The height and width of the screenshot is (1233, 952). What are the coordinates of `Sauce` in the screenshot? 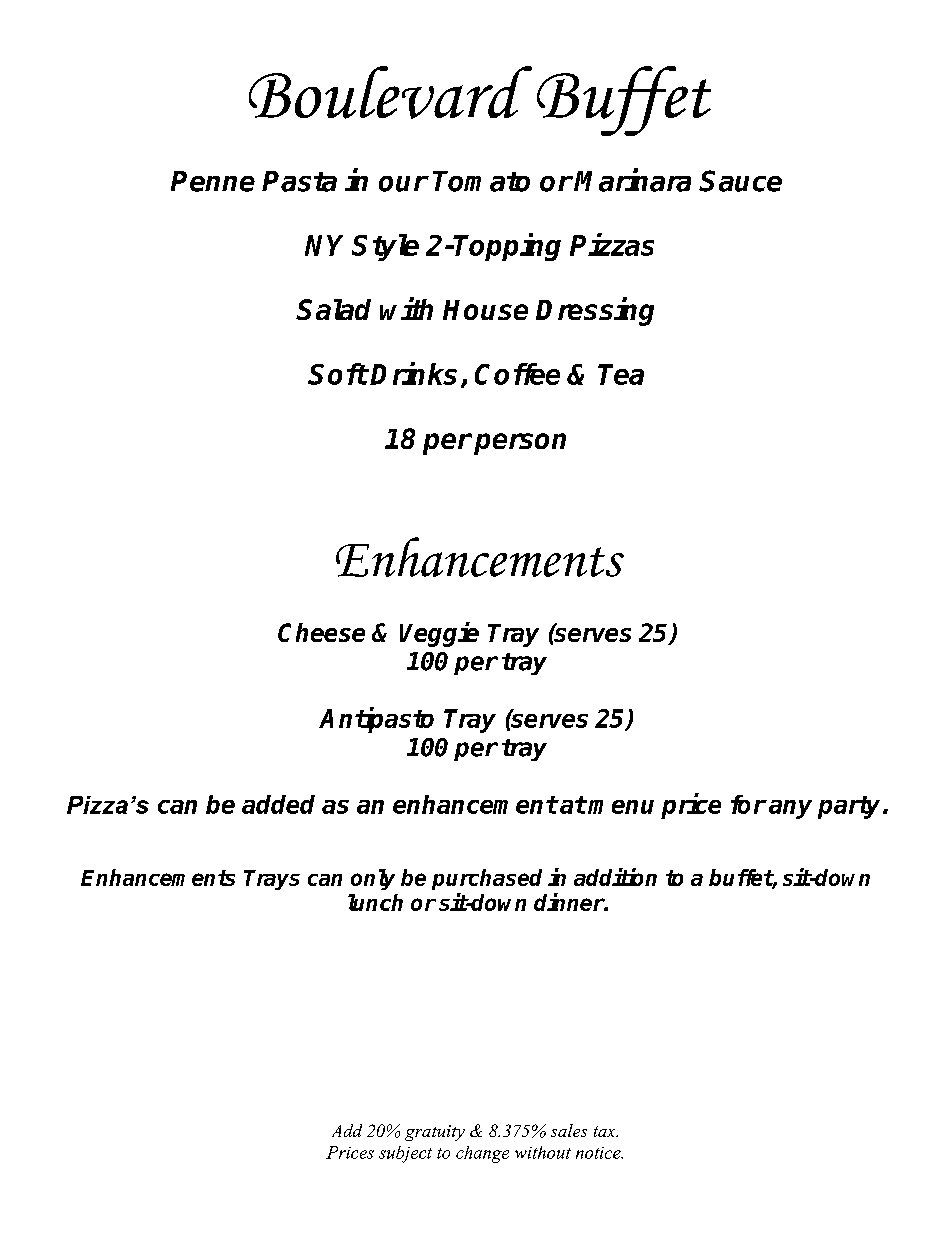 It's located at (740, 181).
